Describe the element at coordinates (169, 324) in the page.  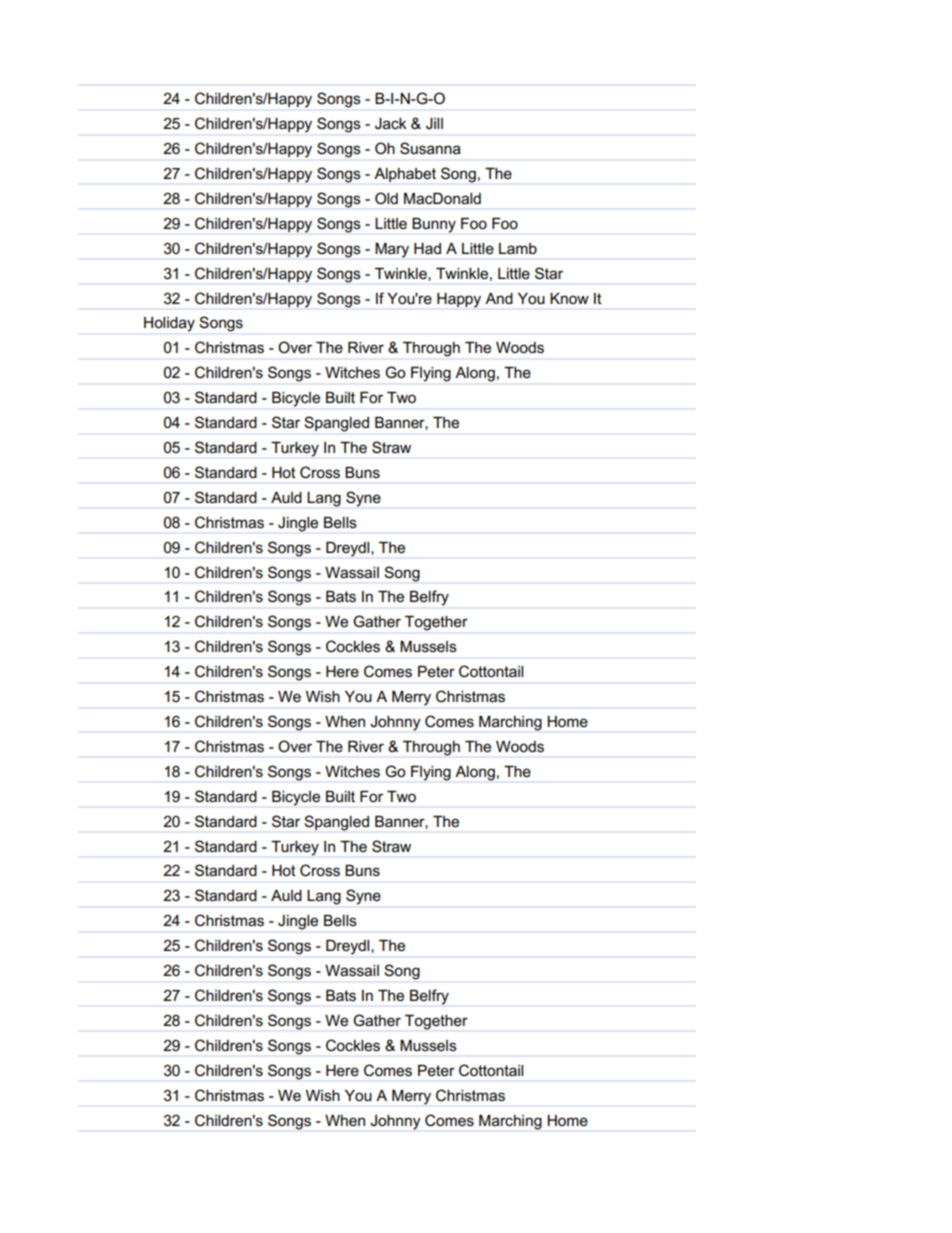
I see `Holiday` at that location.
